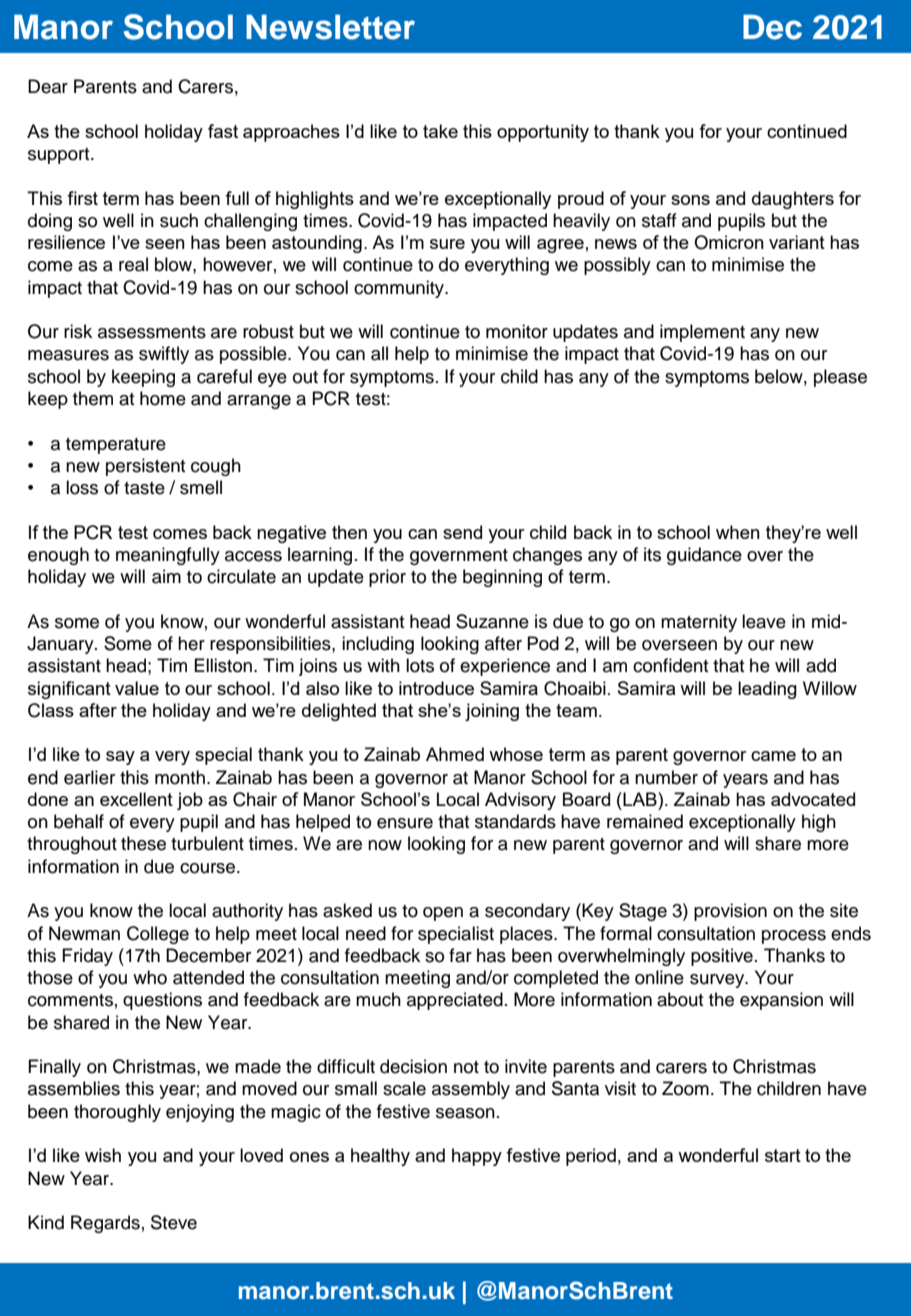  What do you see at coordinates (145, 467) in the screenshot?
I see `persistent` at bounding box center [145, 467].
